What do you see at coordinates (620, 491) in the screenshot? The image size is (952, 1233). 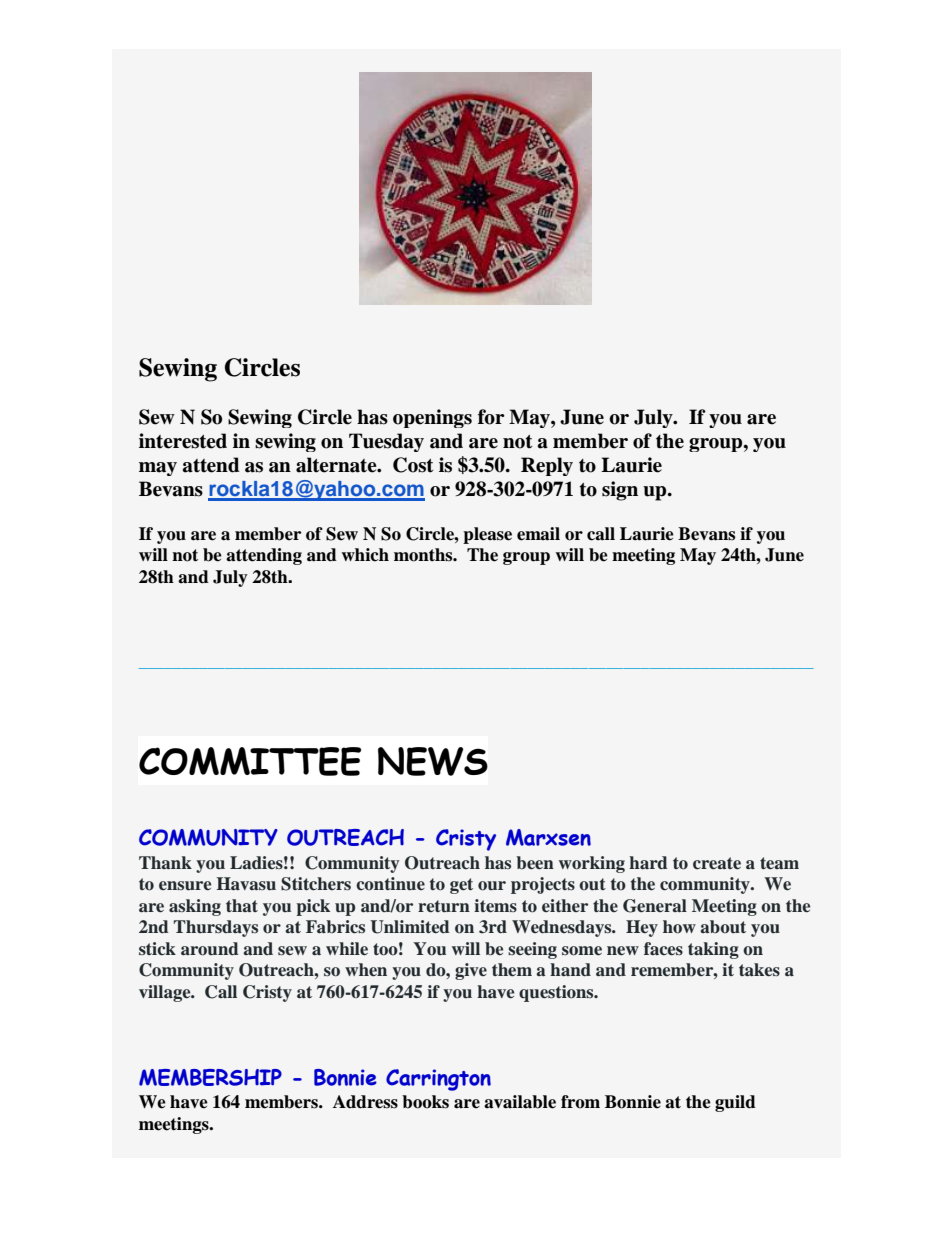 I see `sign` at bounding box center [620, 491].
